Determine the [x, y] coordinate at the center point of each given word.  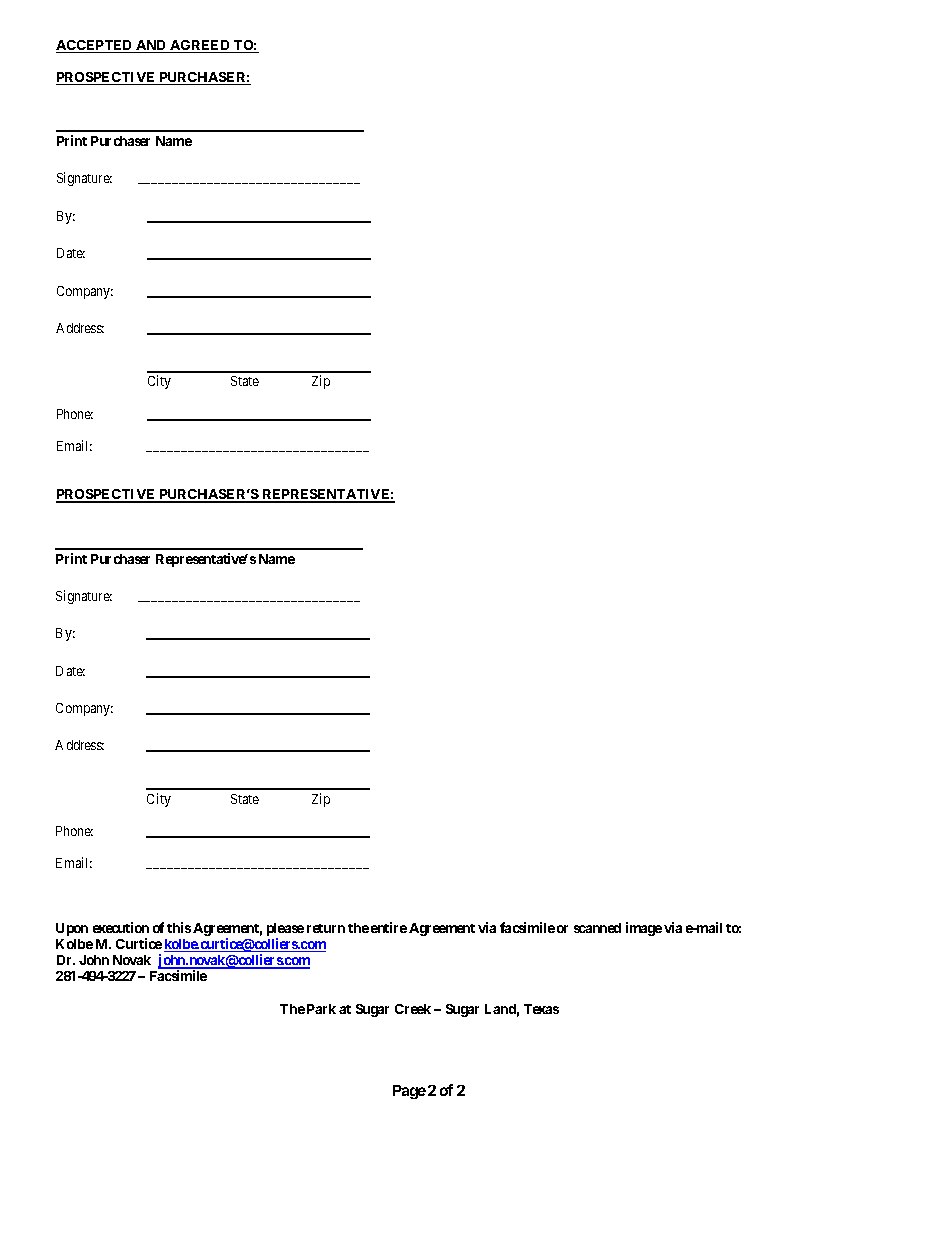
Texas [541, 1009]
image [644, 929]
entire [389, 927]
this [179, 927]
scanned [597, 928]
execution [121, 927]
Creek [413, 1009]
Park [321, 1009]
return [326, 928]
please [285, 931]
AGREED [200, 46]
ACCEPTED [95, 46]
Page [409, 1092]
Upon [72, 929]
